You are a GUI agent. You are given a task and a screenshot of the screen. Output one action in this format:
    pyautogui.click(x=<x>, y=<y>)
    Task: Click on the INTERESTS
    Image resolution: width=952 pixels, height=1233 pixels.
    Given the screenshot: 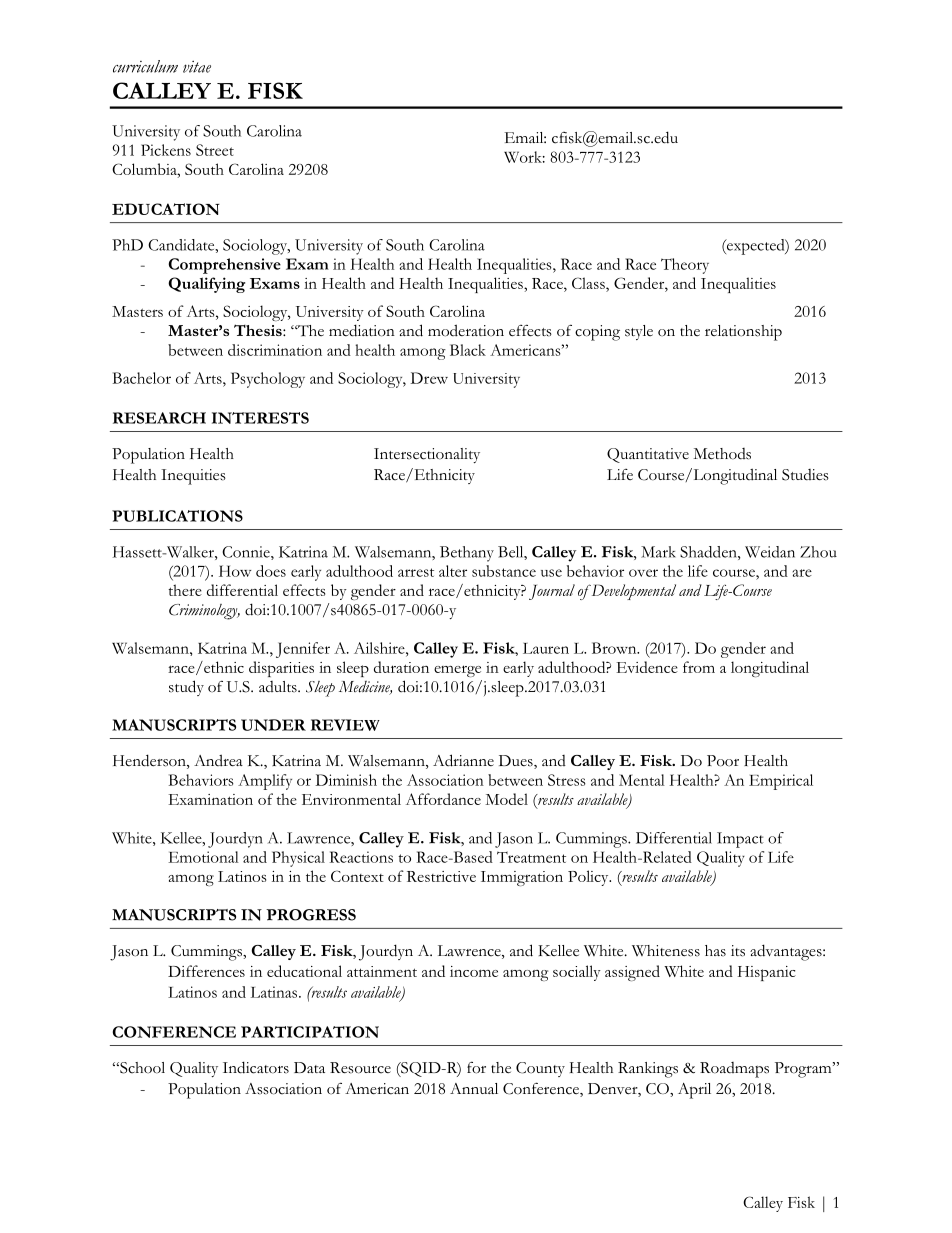 What is the action you would take?
    pyautogui.click(x=260, y=418)
